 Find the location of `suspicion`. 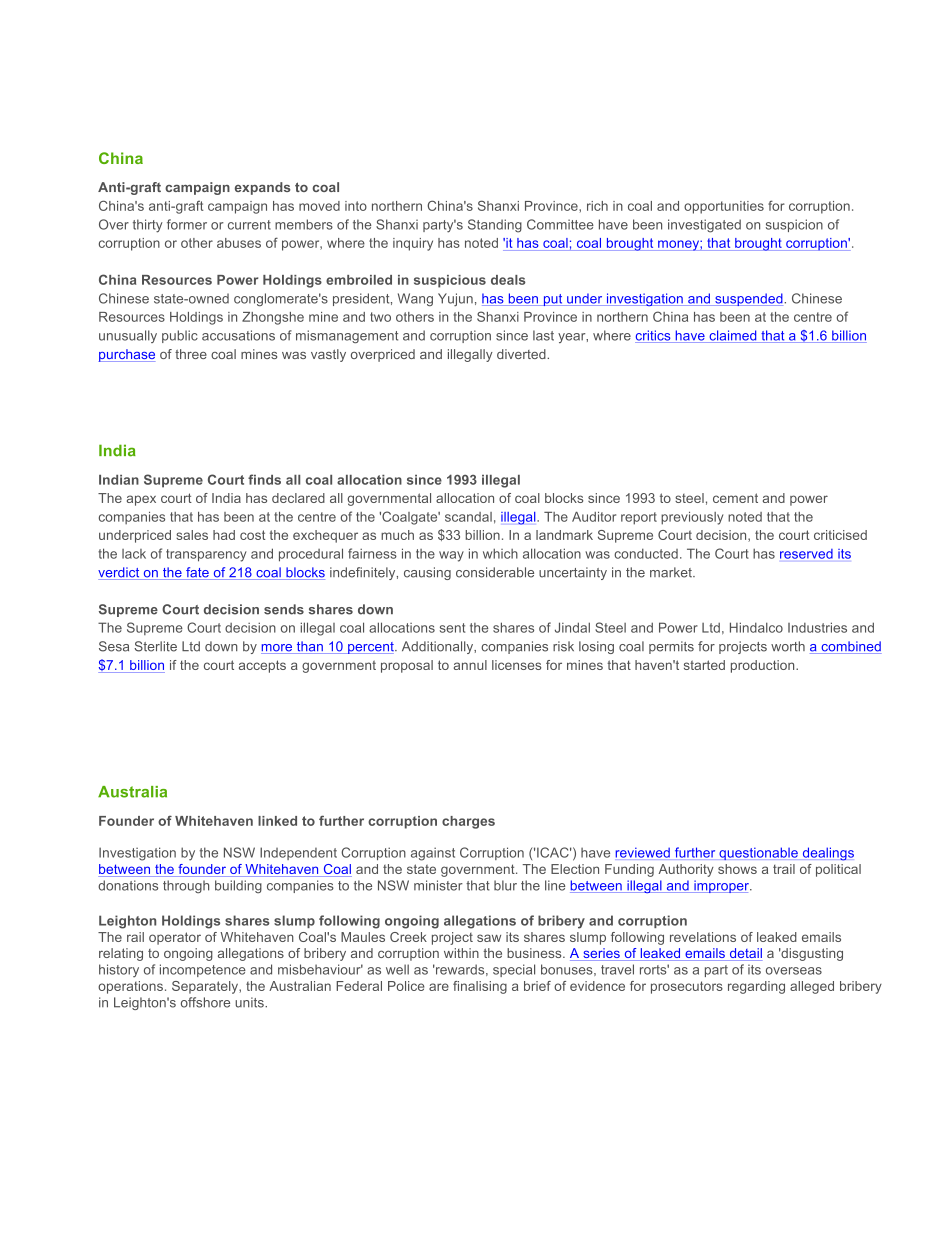

suspicion is located at coordinates (794, 225).
